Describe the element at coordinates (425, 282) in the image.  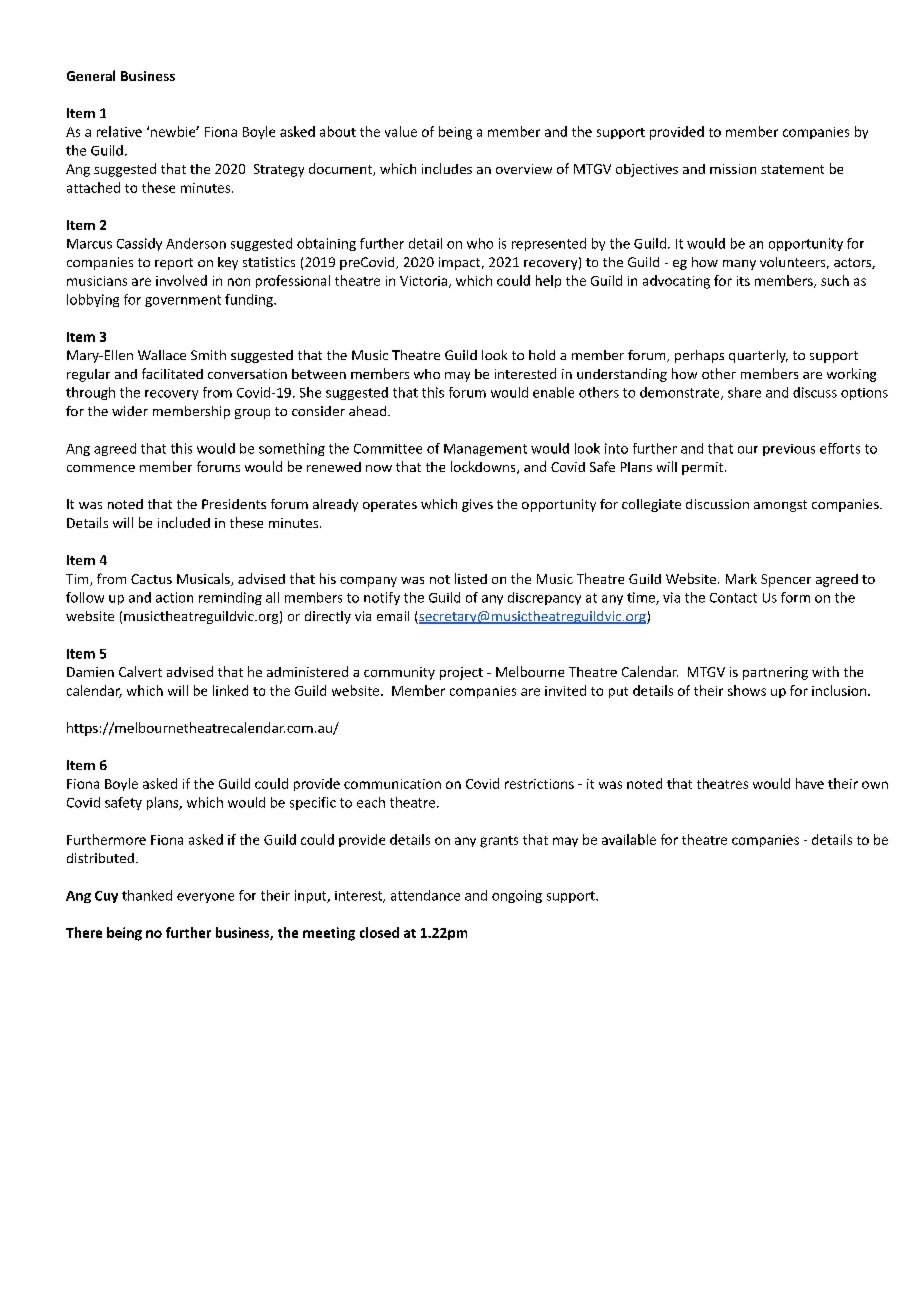
I see `Victoria` at that location.
